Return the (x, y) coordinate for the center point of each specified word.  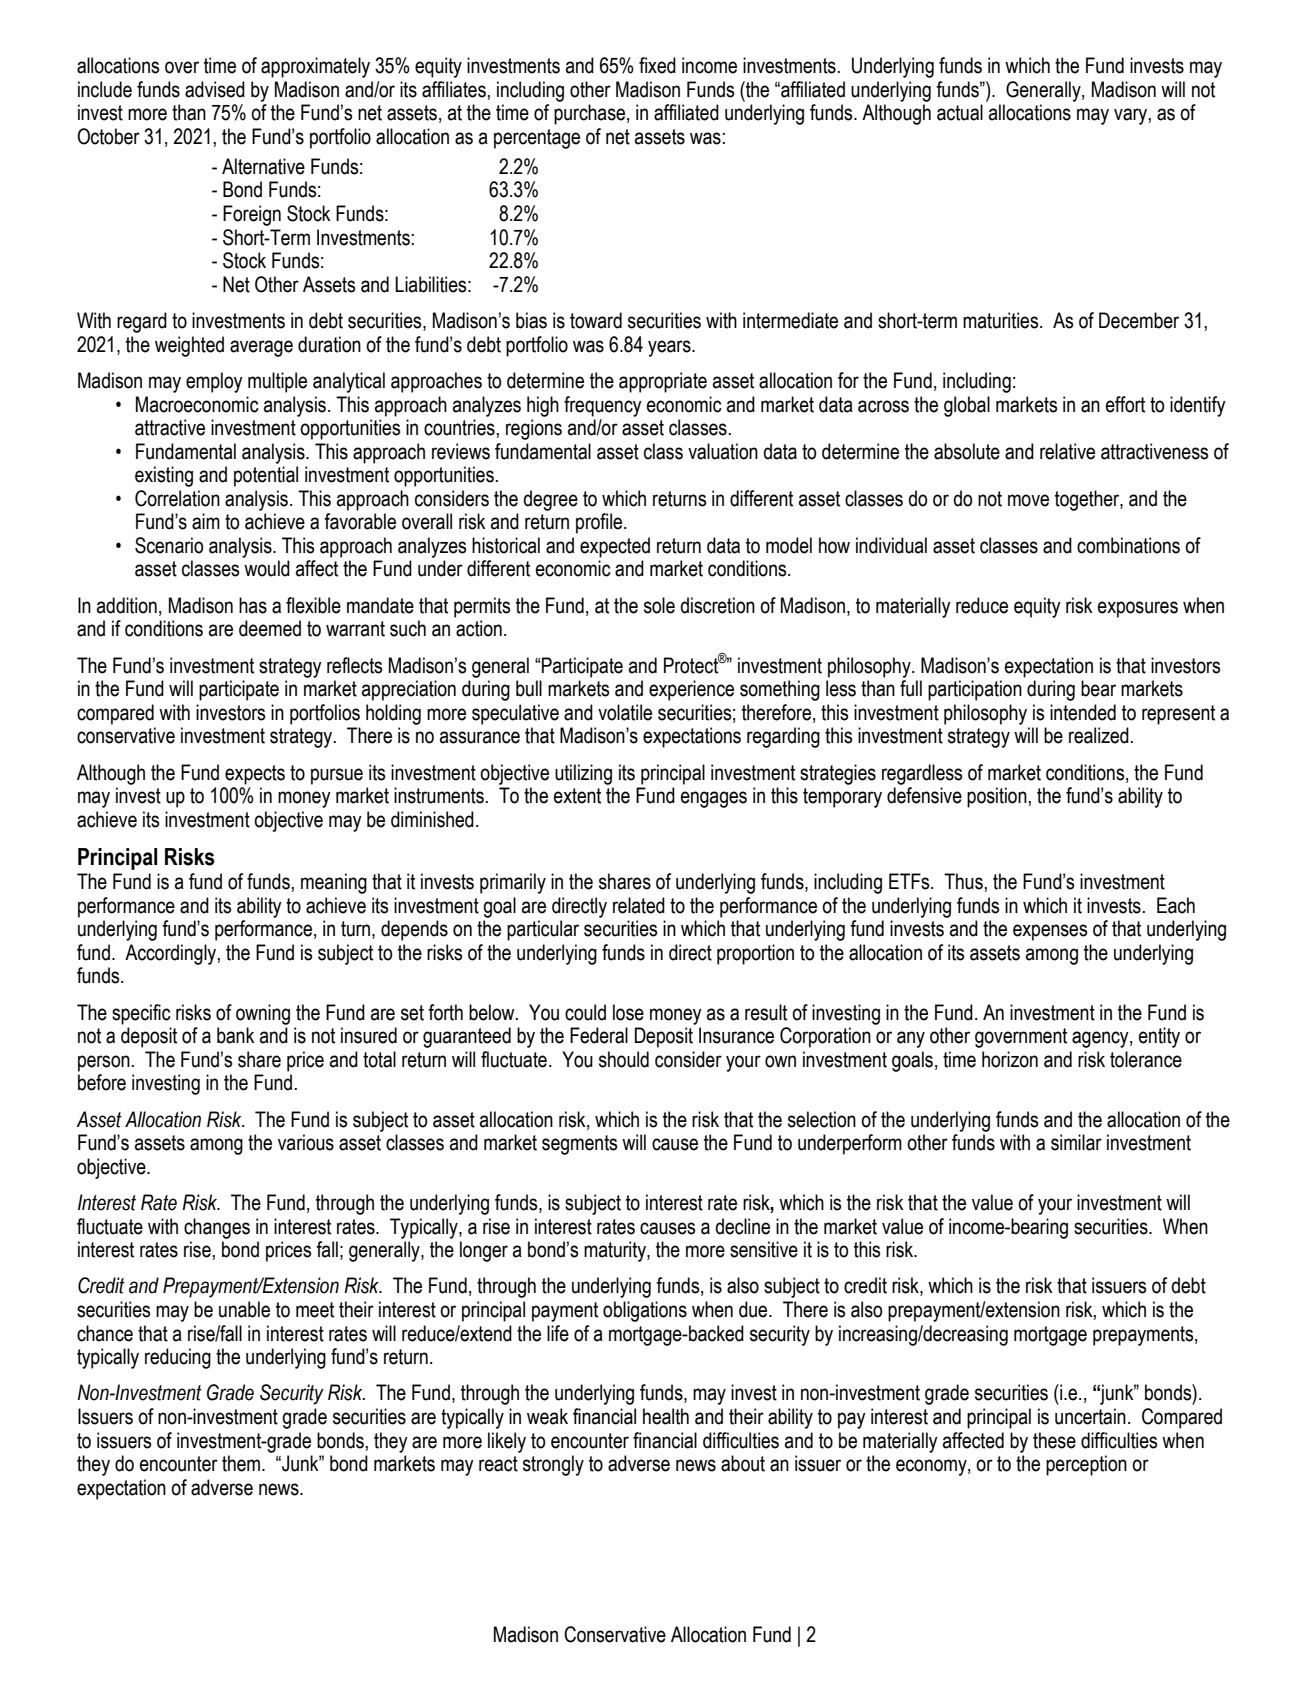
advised (215, 89)
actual (960, 112)
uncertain (1090, 1416)
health (666, 1416)
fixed (657, 65)
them (242, 1463)
